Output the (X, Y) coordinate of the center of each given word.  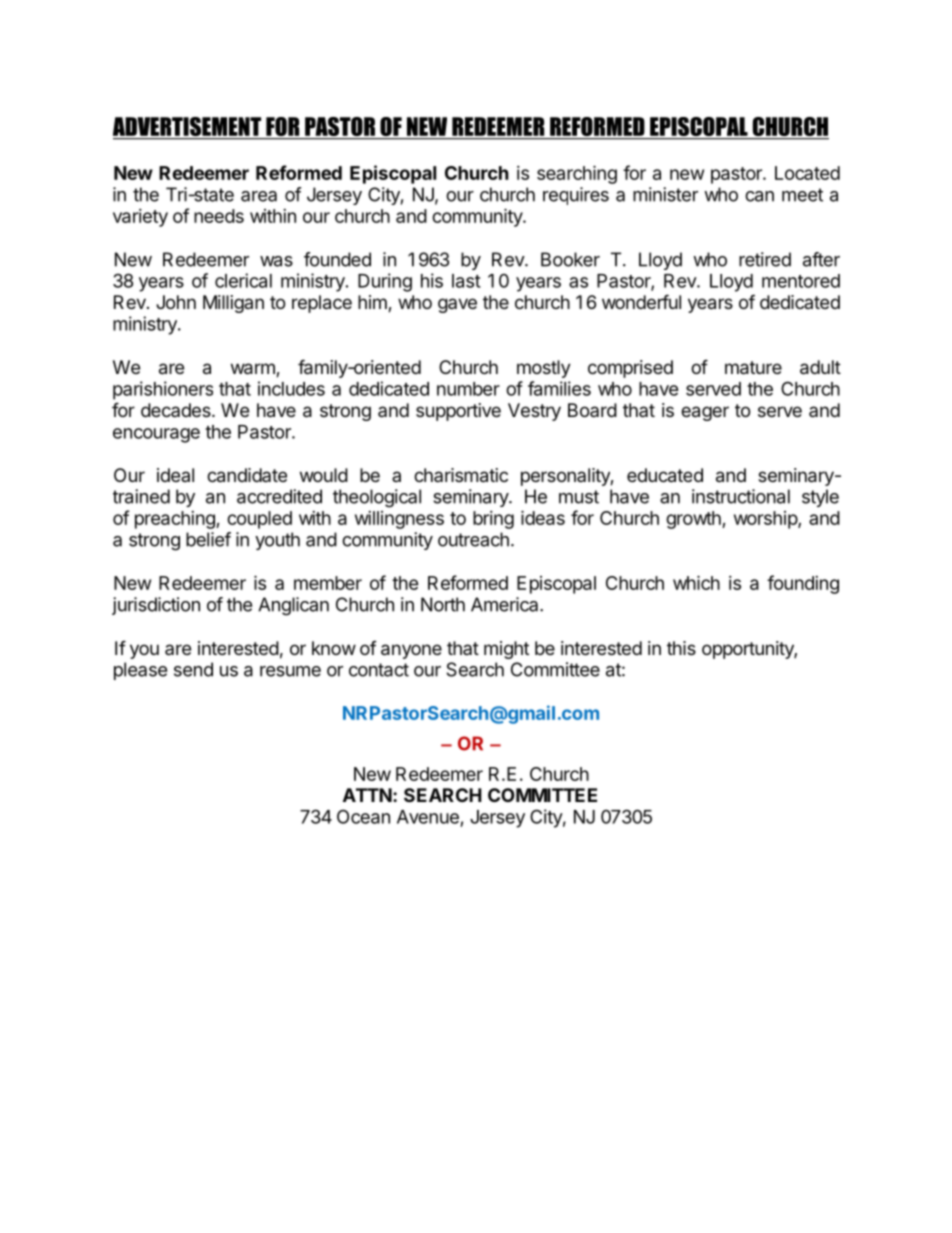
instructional (741, 496)
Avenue (428, 817)
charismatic (461, 475)
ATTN (367, 795)
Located (807, 173)
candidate (247, 475)
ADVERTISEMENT (188, 128)
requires (576, 196)
